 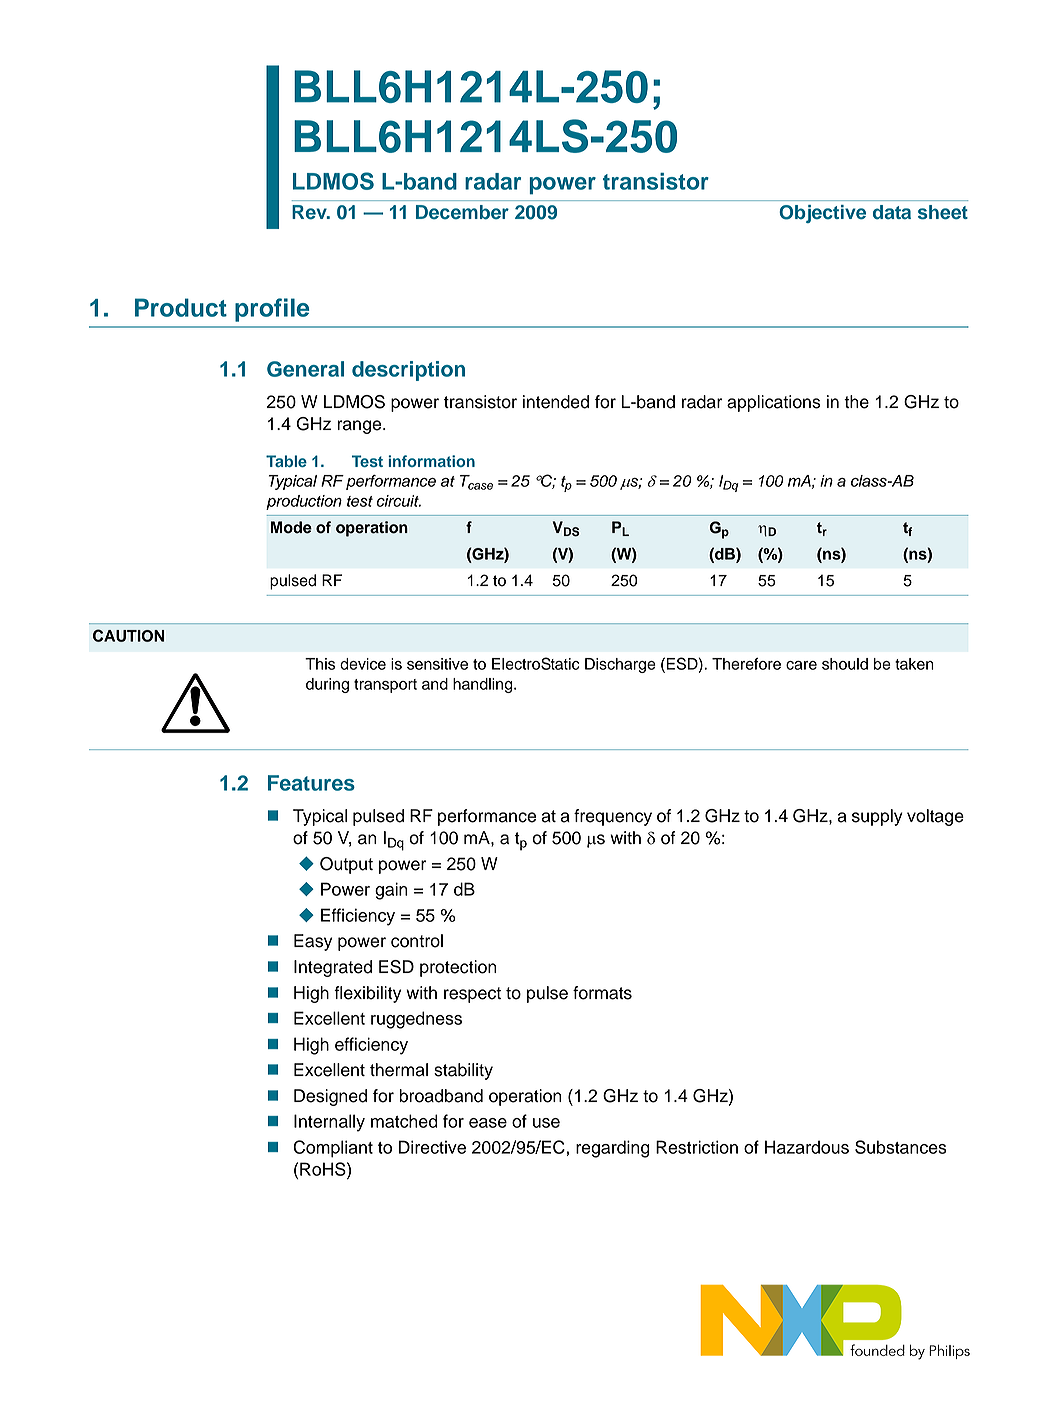 What do you see at coordinates (398, 501) in the page?
I see `circuit` at bounding box center [398, 501].
